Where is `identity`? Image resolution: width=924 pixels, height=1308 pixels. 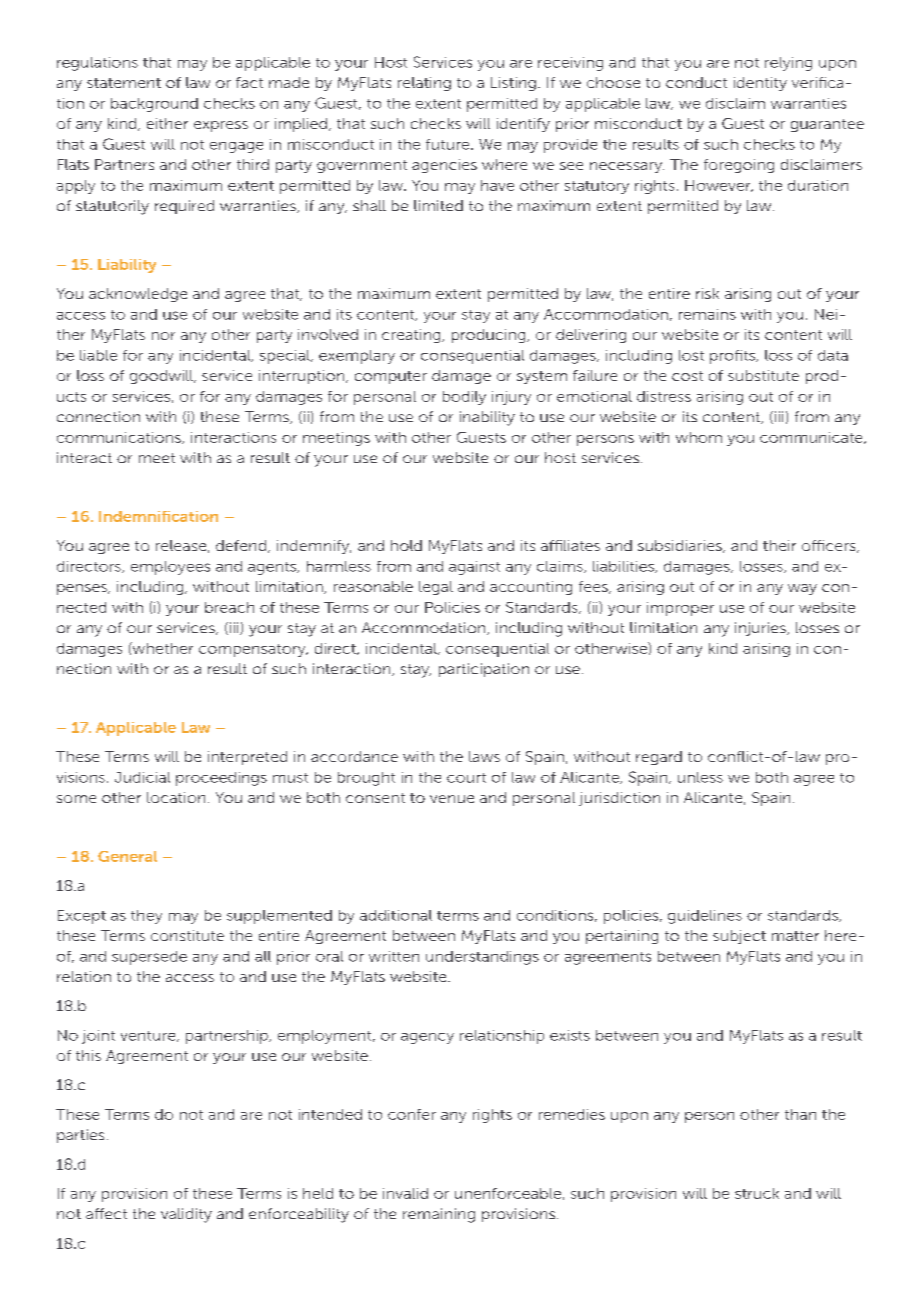
identity is located at coordinates (760, 84).
